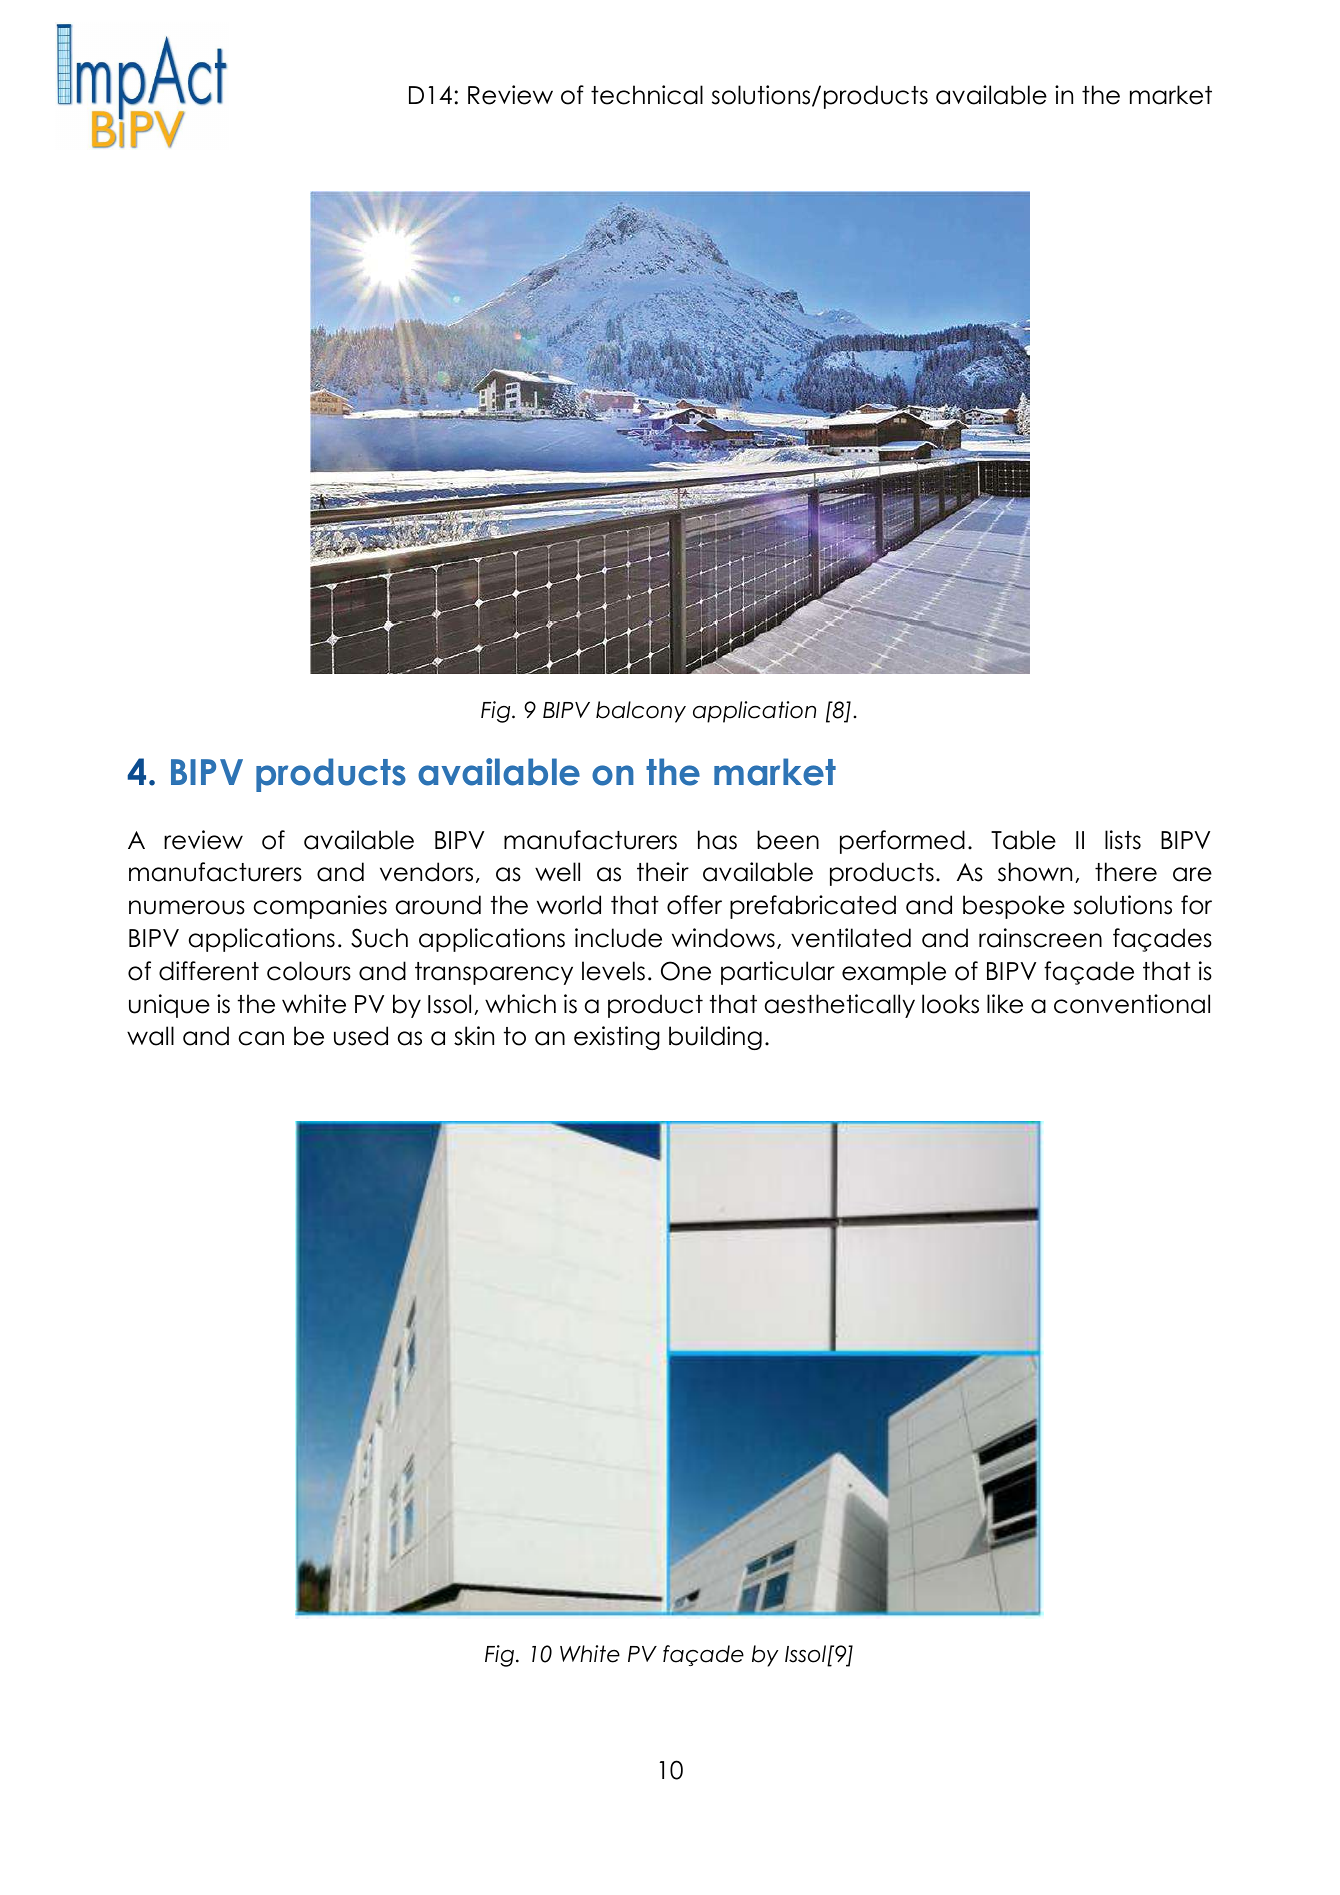 Image resolution: width=1340 pixels, height=1895 pixels. What do you see at coordinates (902, 842) in the screenshot?
I see `performed` at bounding box center [902, 842].
